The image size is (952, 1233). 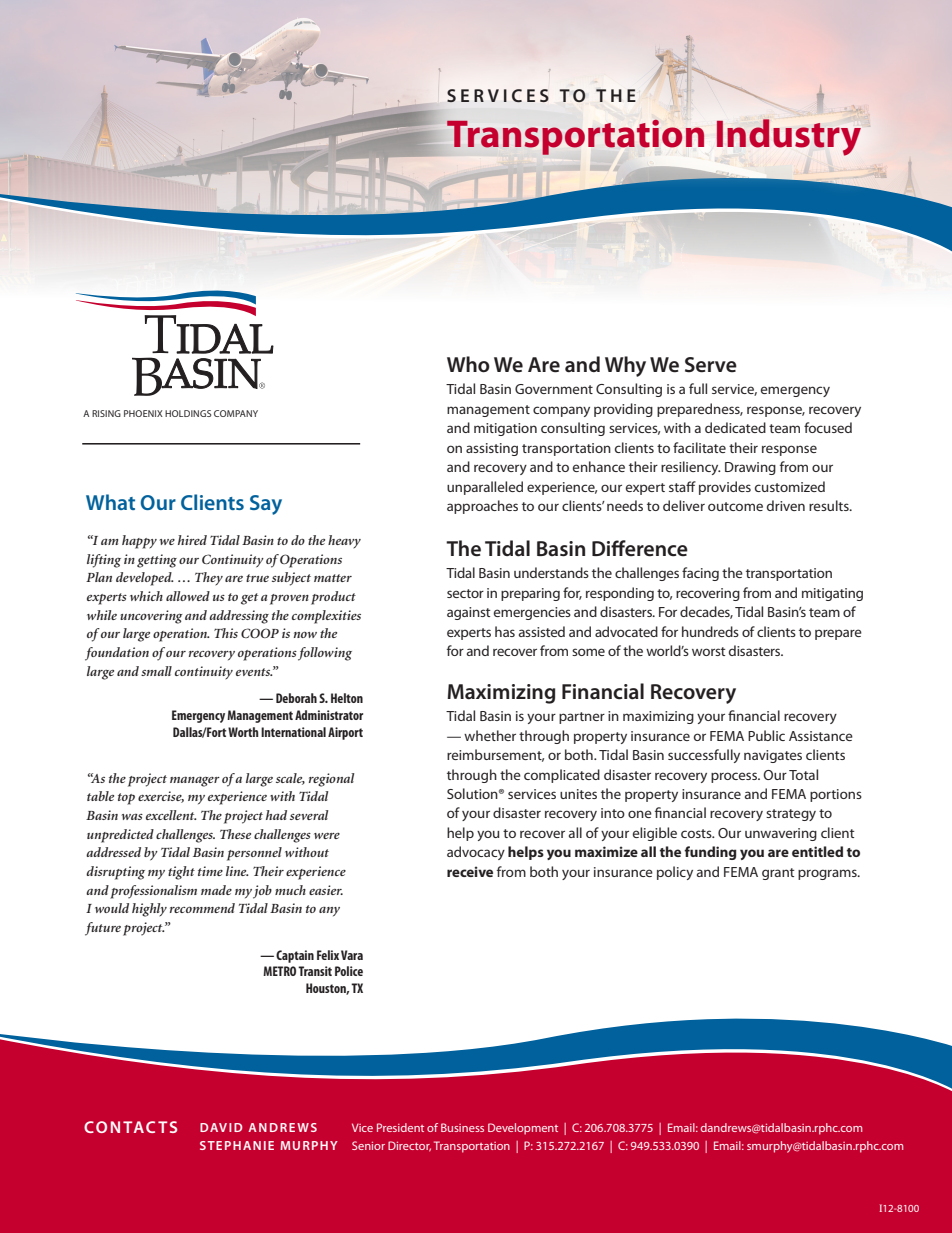 What do you see at coordinates (711, 365) in the screenshot?
I see `Serve` at bounding box center [711, 365].
